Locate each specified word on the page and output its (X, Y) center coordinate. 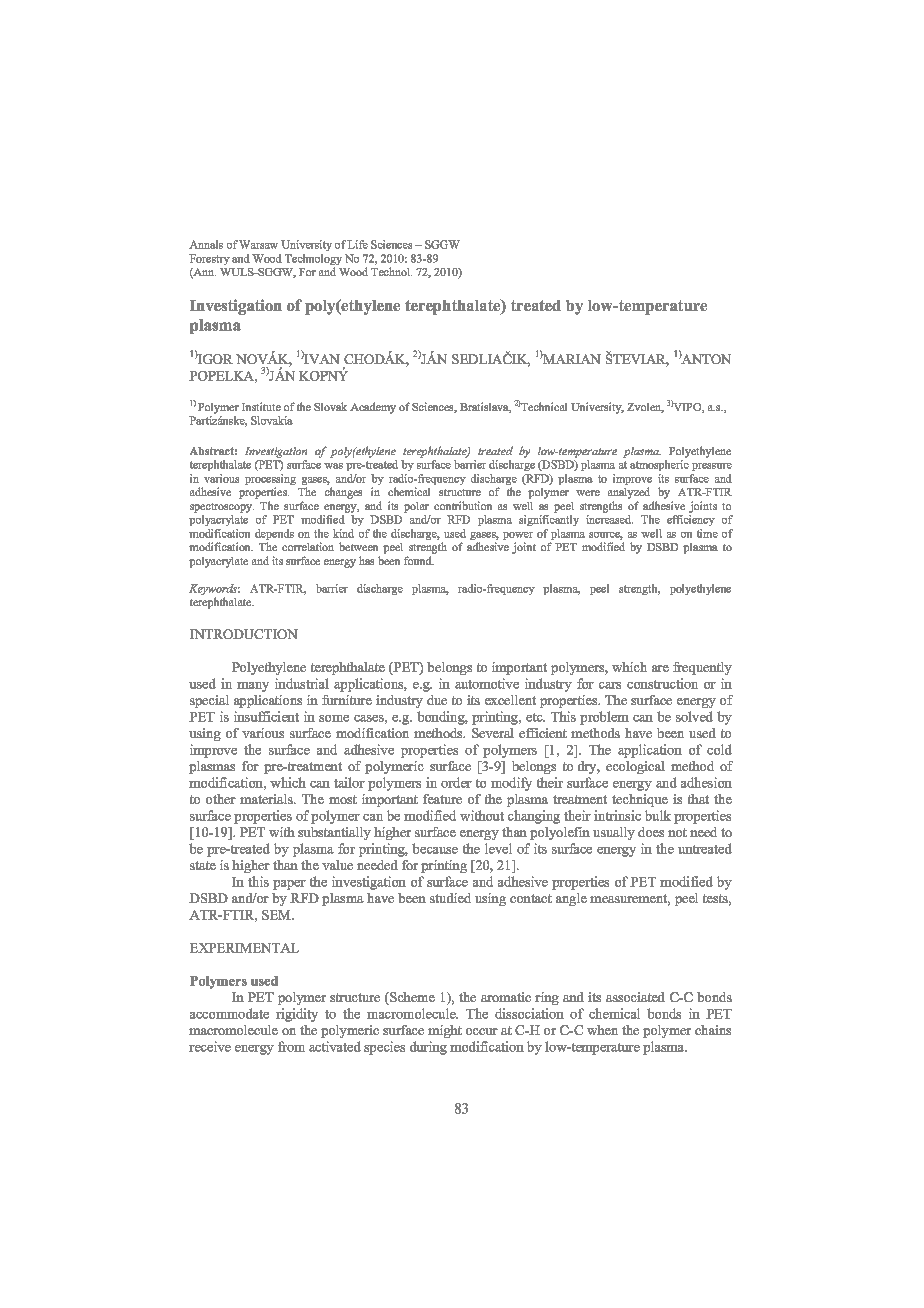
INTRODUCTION (244, 634)
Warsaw (258, 244)
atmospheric (659, 465)
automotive (487, 683)
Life (357, 244)
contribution (463, 505)
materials (267, 799)
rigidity (297, 1015)
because (435, 848)
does (651, 832)
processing (270, 481)
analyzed (629, 493)
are (660, 668)
